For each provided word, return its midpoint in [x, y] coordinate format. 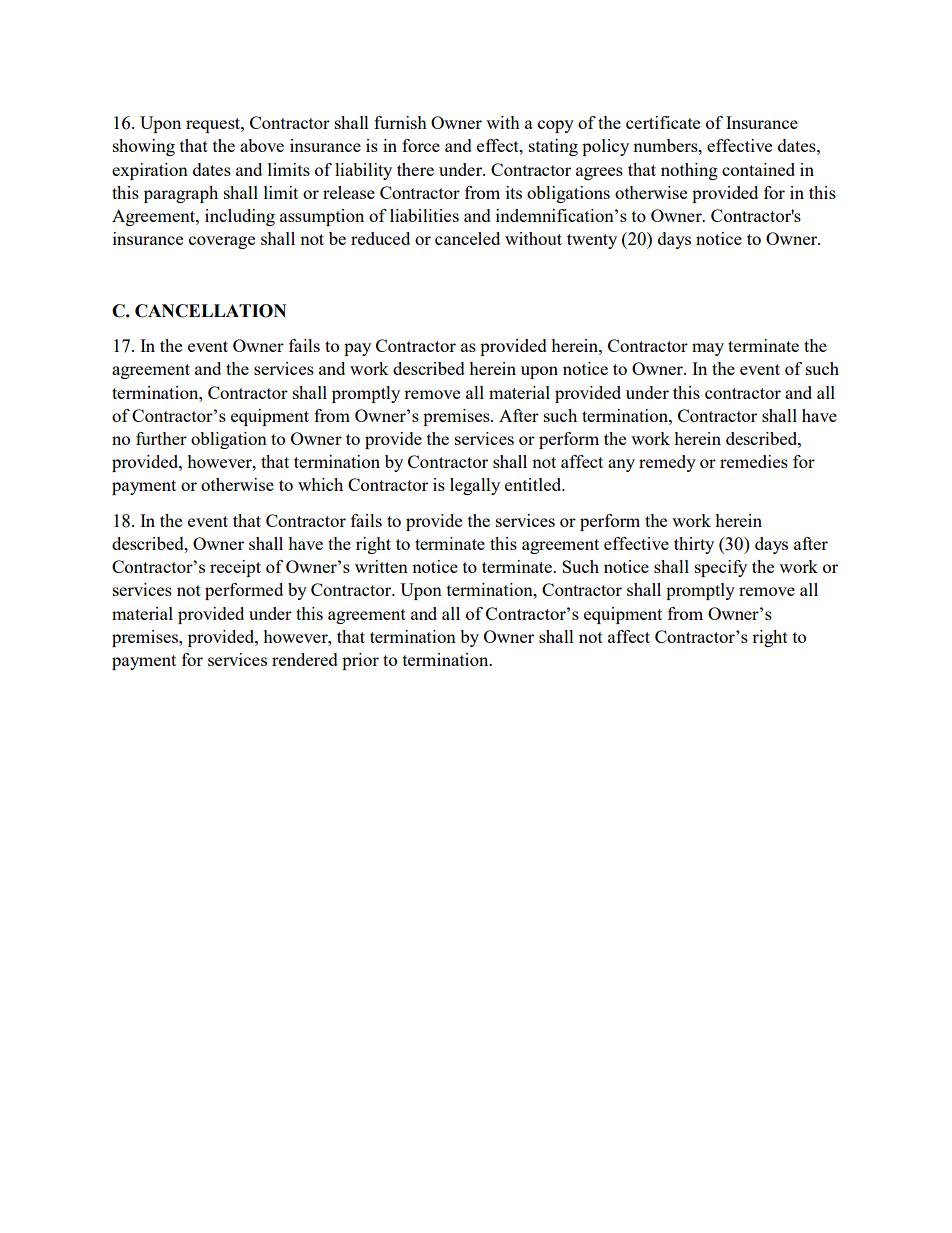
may [708, 349]
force [421, 145]
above [262, 145]
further [161, 438]
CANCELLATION [210, 311]
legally [475, 486]
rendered [305, 659]
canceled [467, 238]
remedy [667, 463]
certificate [663, 122]
